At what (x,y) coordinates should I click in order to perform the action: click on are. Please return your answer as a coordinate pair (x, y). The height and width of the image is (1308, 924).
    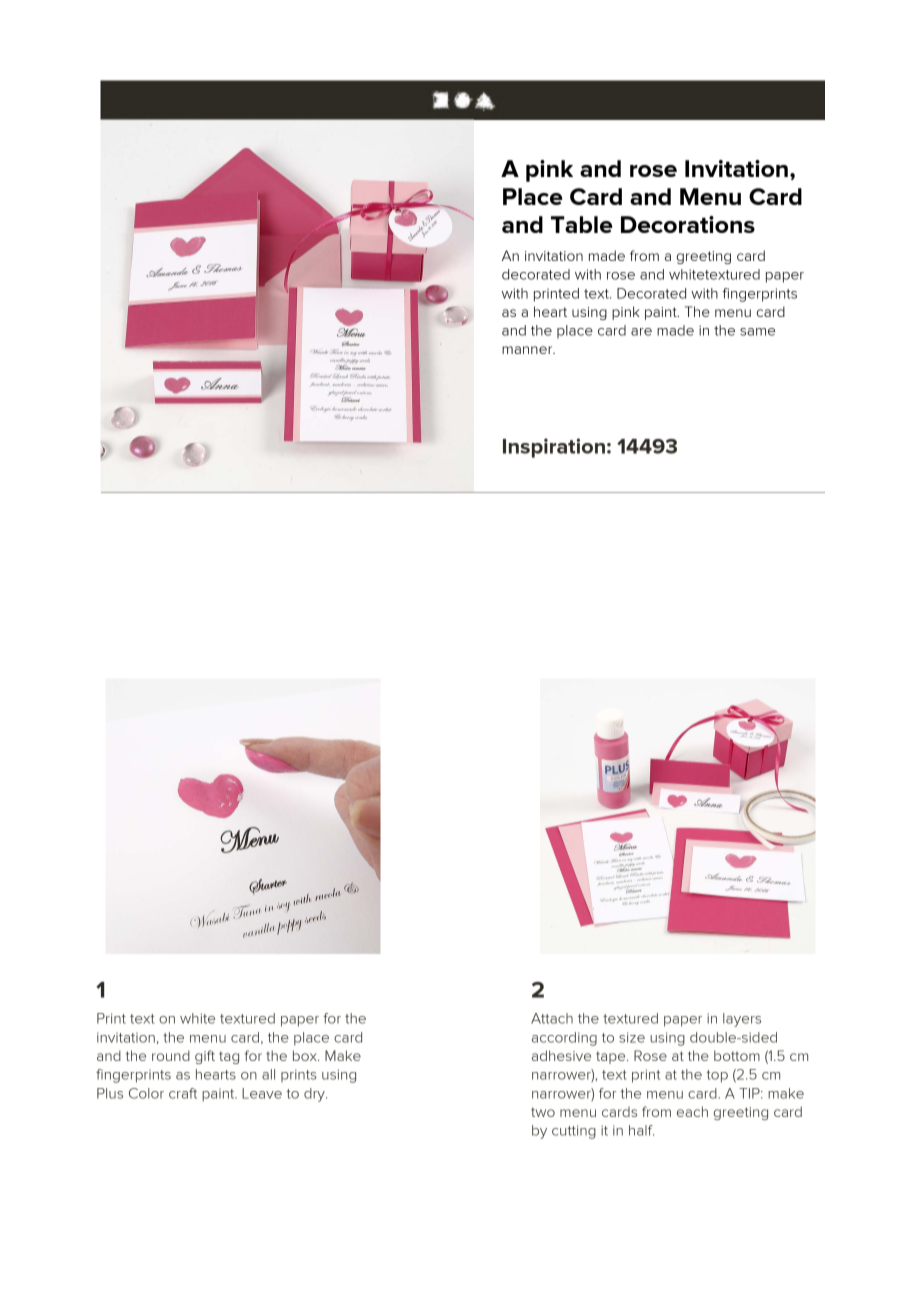
    Looking at the image, I should click on (641, 332).
